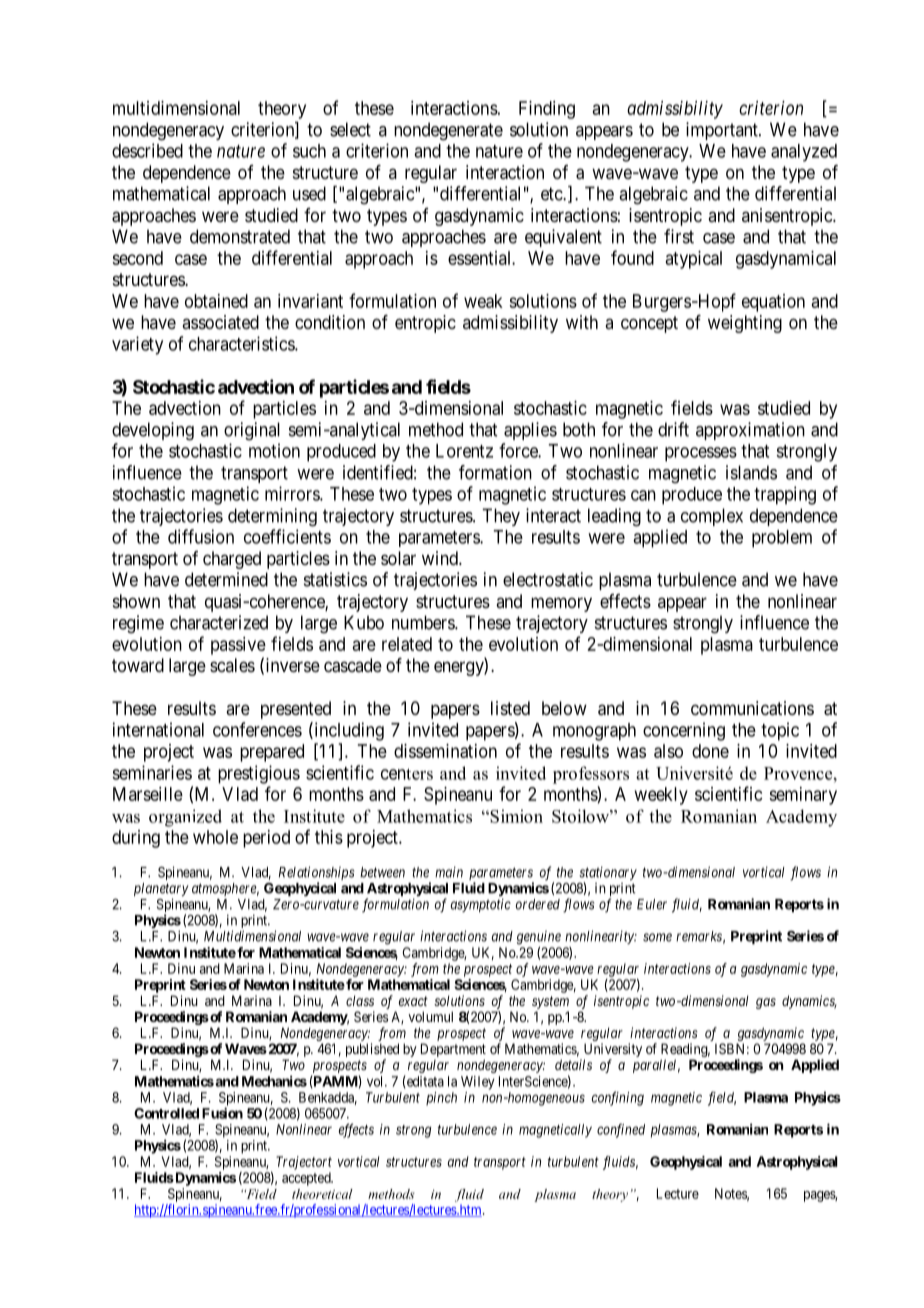  I want to click on approximation, so click(750, 431).
